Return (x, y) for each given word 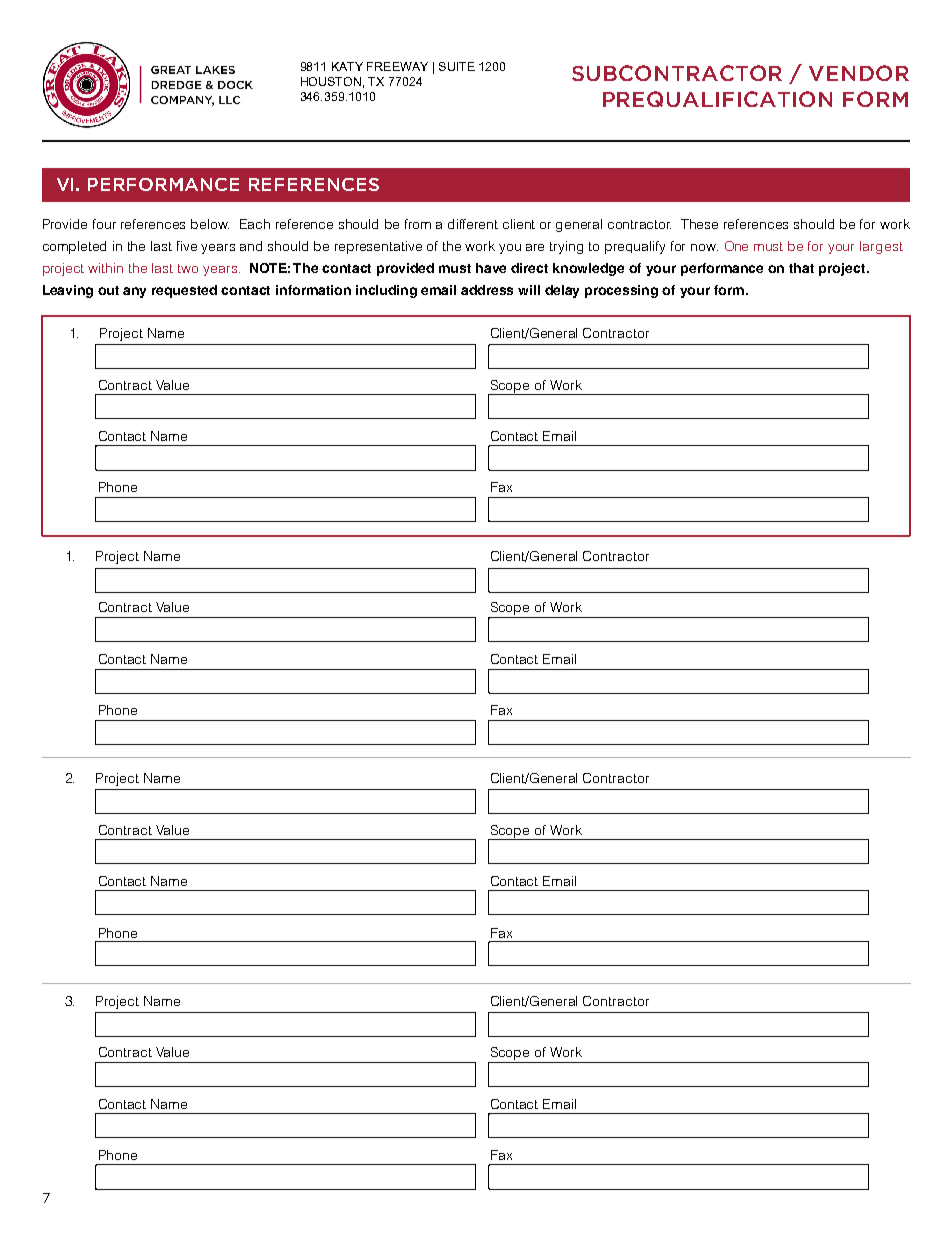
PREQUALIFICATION (717, 99)
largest (881, 247)
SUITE (457, 66)
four (104, 224)
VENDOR (859, 73)
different (473, 224)
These (699, 224)
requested (184, 291)
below (210, 224)
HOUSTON (331, 81)
